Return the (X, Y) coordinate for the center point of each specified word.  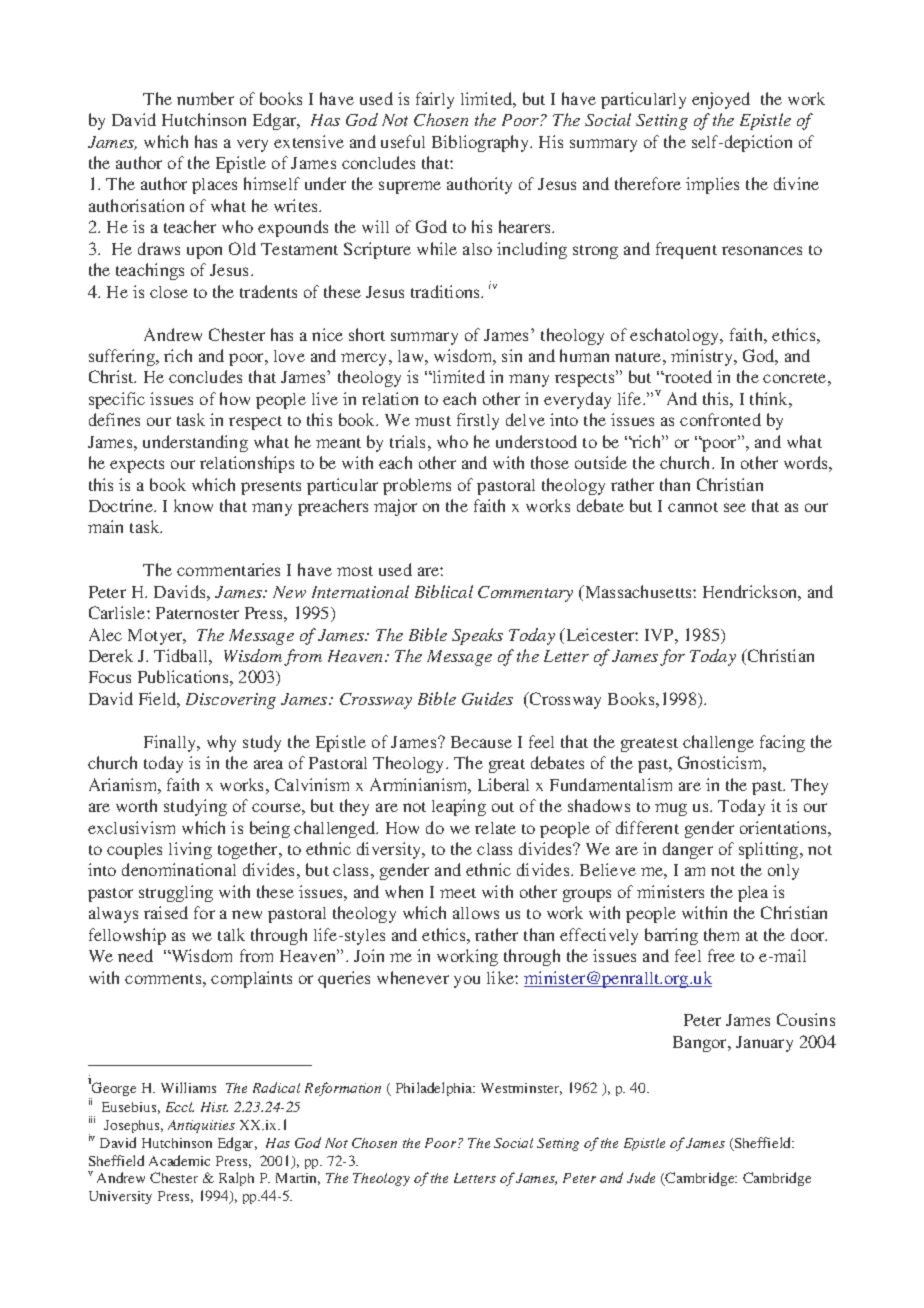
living (190, 850)
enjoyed (721, 100)
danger (688, 850)
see (735, 507)
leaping (459, 807)
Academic (179, 1160)
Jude (641, 1177)
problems (417, 486)
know (193, 505)
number (205, 98)
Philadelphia (435, 1089)
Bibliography (482, 143)
